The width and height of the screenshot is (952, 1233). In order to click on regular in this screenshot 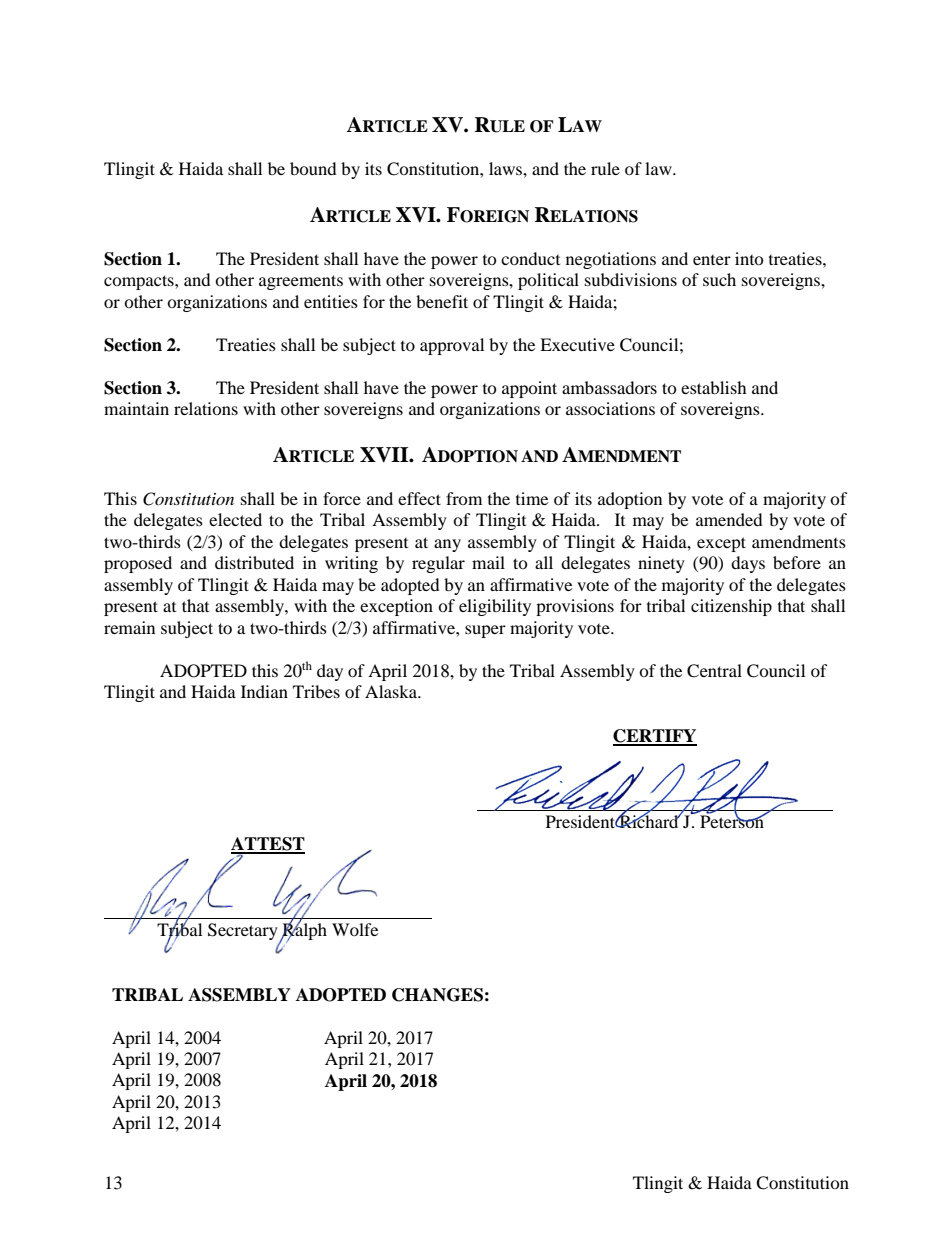, I will do `click(438, 564)`.
